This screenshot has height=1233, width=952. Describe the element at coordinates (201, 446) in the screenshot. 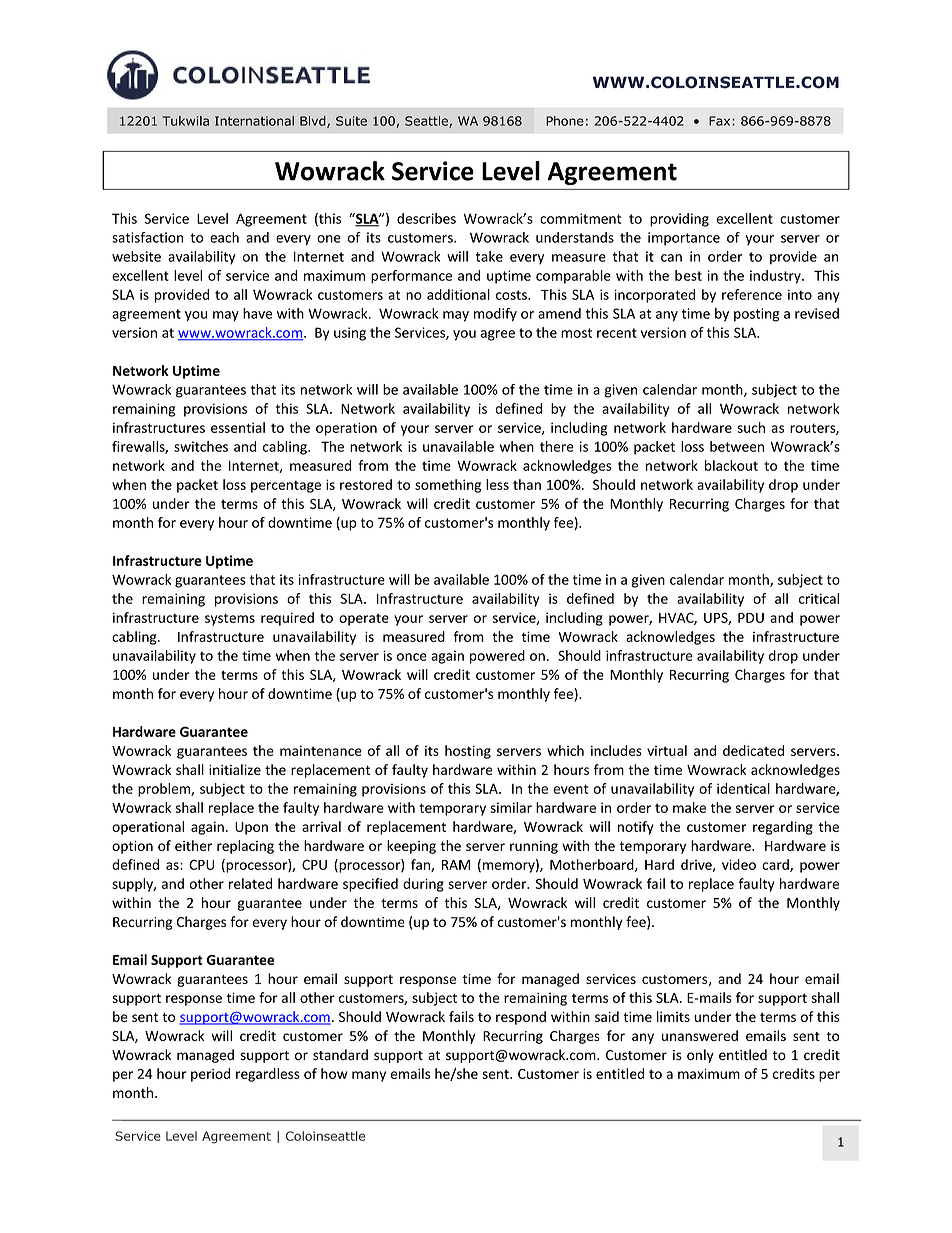

I see `switches` at that location.
